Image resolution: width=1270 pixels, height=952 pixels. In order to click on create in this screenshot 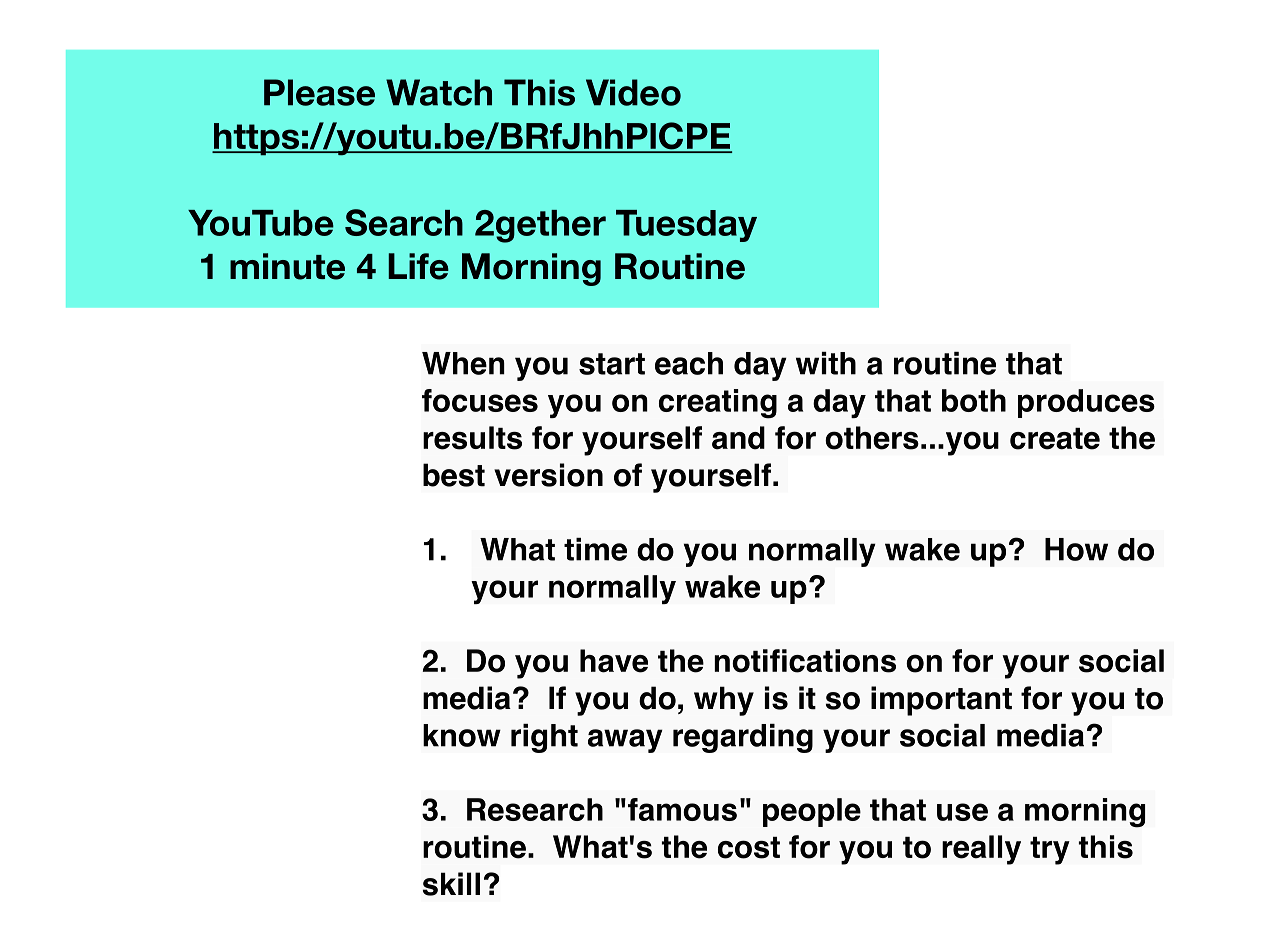, I will do `click(1055, 439)`.
